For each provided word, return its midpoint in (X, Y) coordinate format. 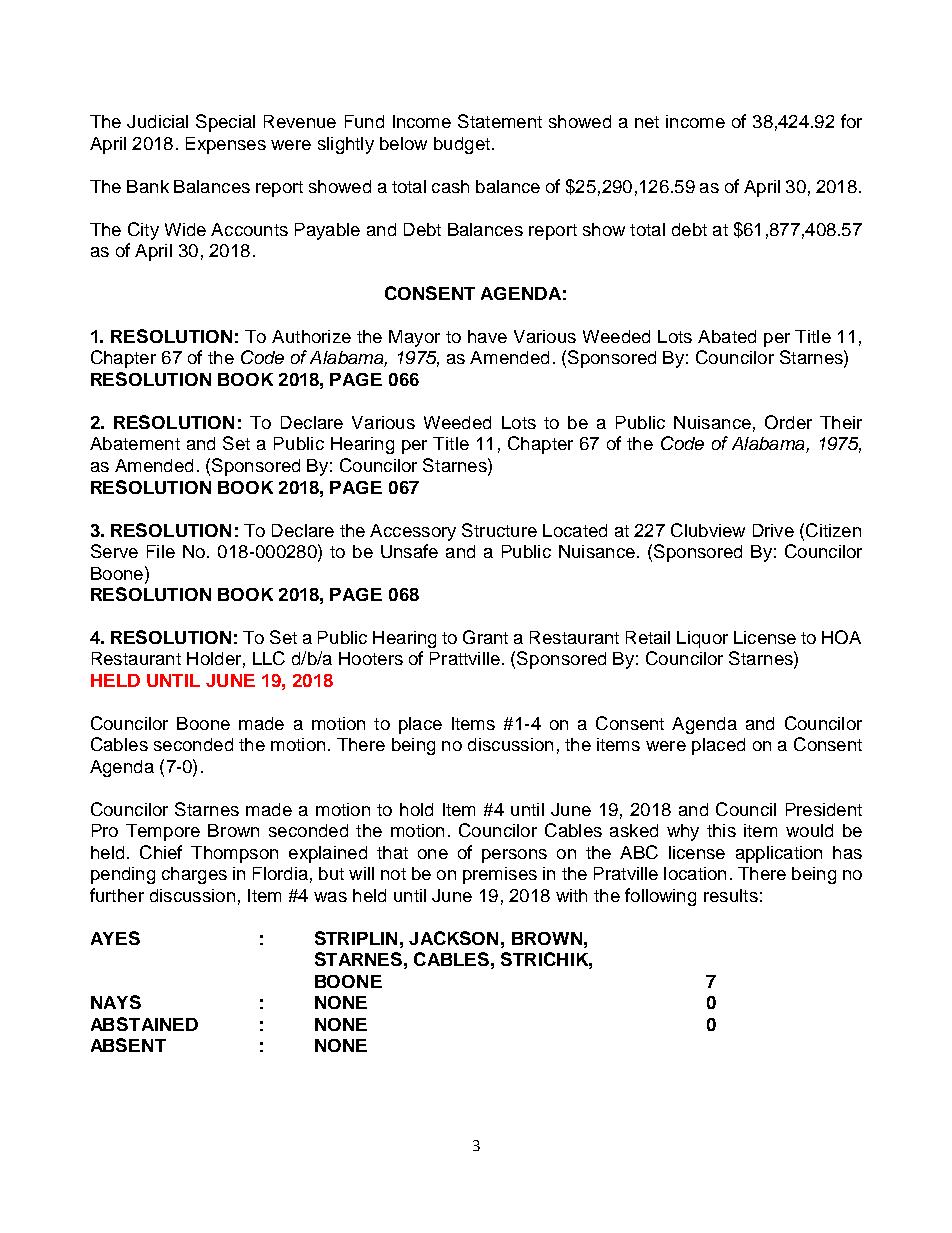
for (851, 121)
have (487, 336)
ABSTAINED (144, 1024)
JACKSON (453, 938)
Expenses (226, 145)
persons (514, 856)
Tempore (163, 832)
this (721, 830)
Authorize (311, 336)
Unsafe (409, 551)
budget (462, 145)
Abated (727, 336)
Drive (773, 530)
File (161, 551)
